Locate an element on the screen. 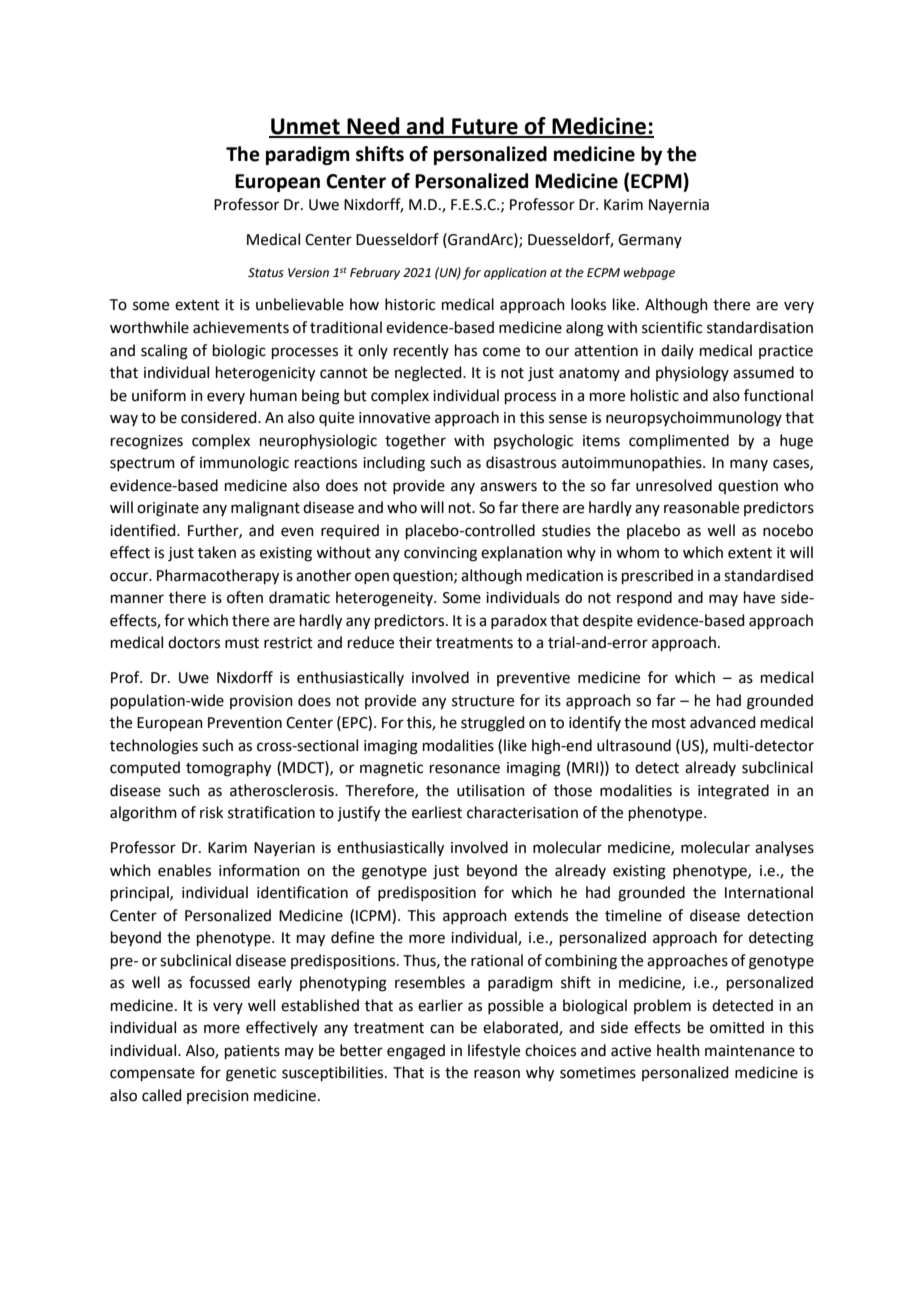 This screenshot has height=1308, width=924. historic is located at coordinates (410, 304).
